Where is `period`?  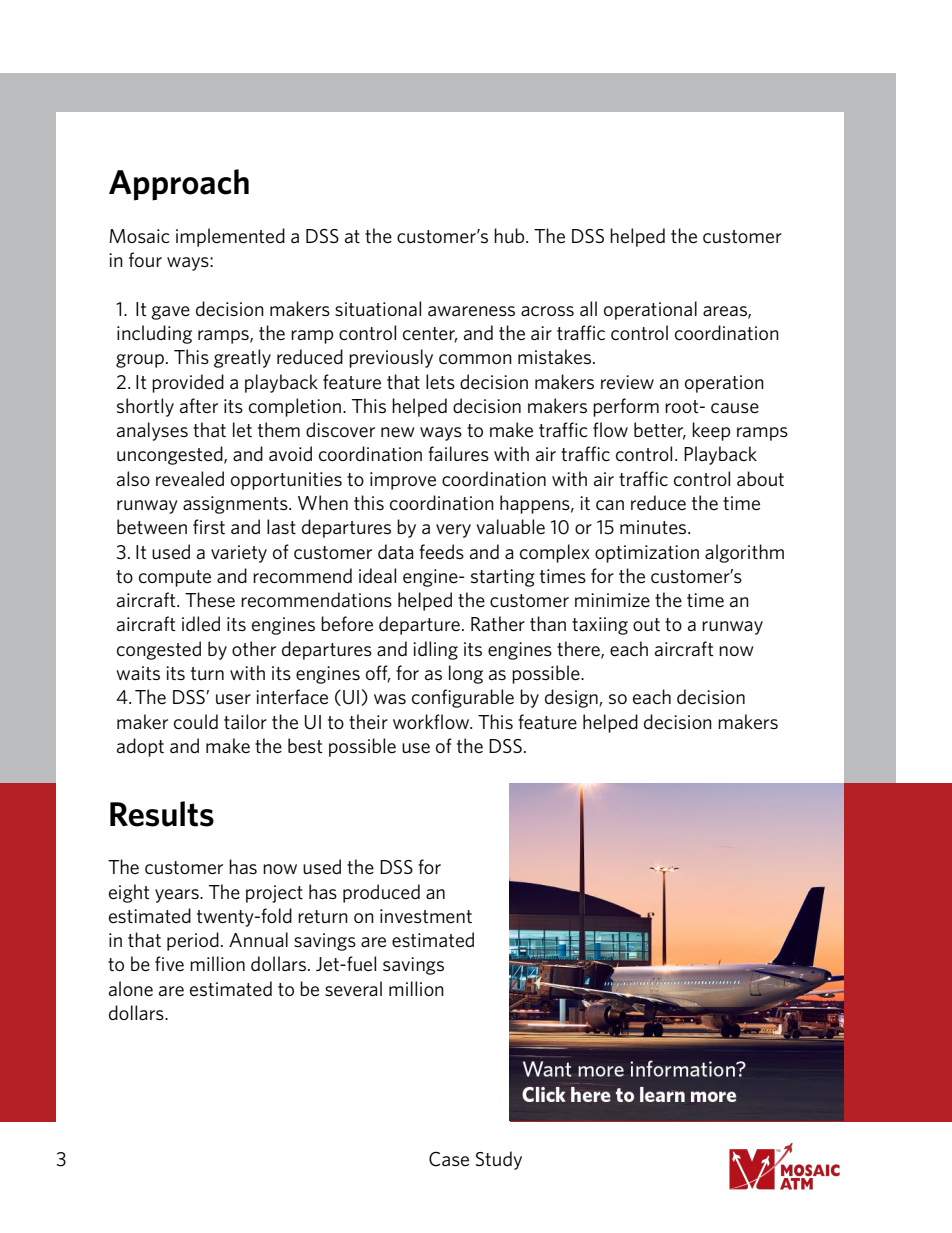
period is located at coordinates (193, 941).
